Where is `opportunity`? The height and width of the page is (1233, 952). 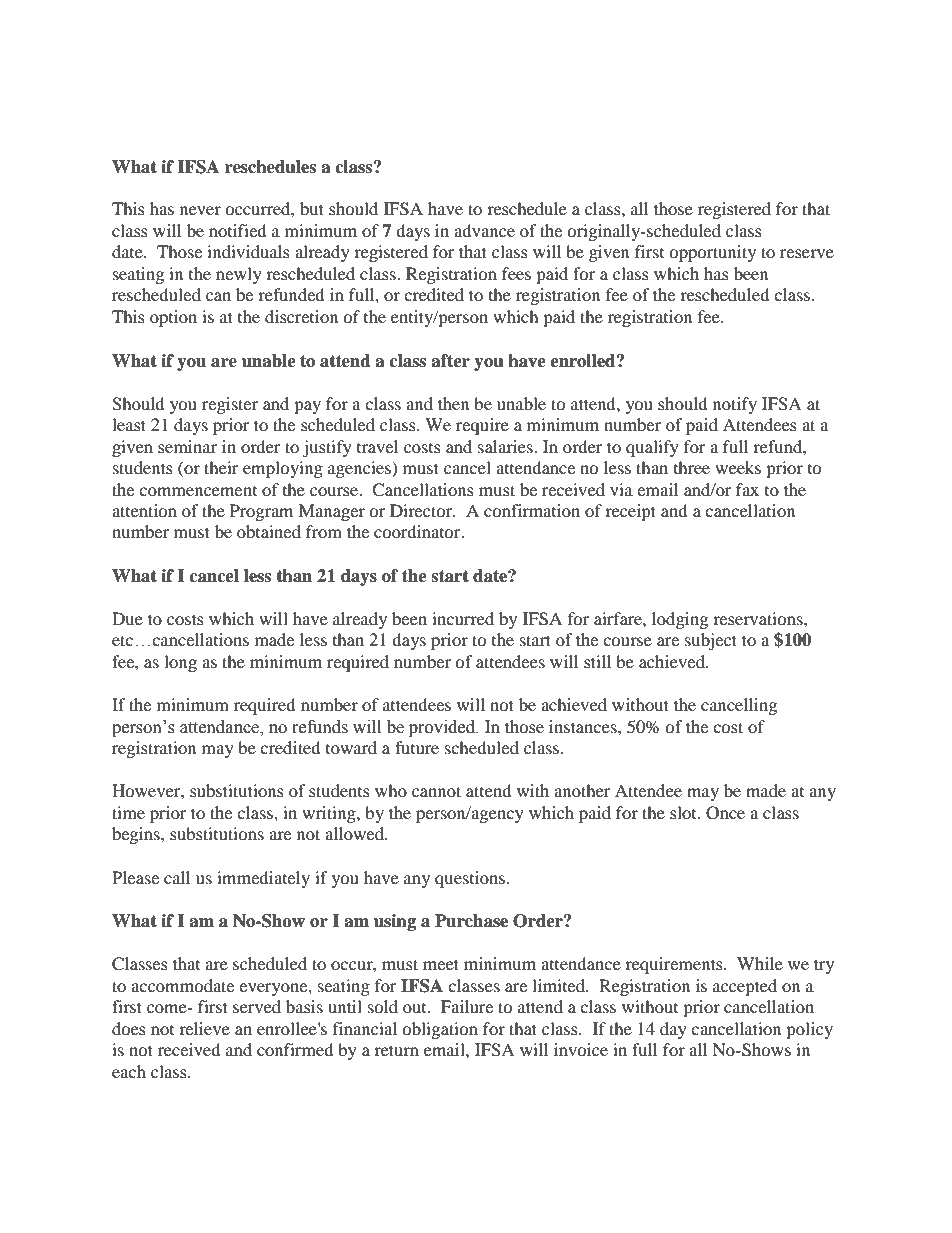 opportunity is located at coordinates (712, 253).
